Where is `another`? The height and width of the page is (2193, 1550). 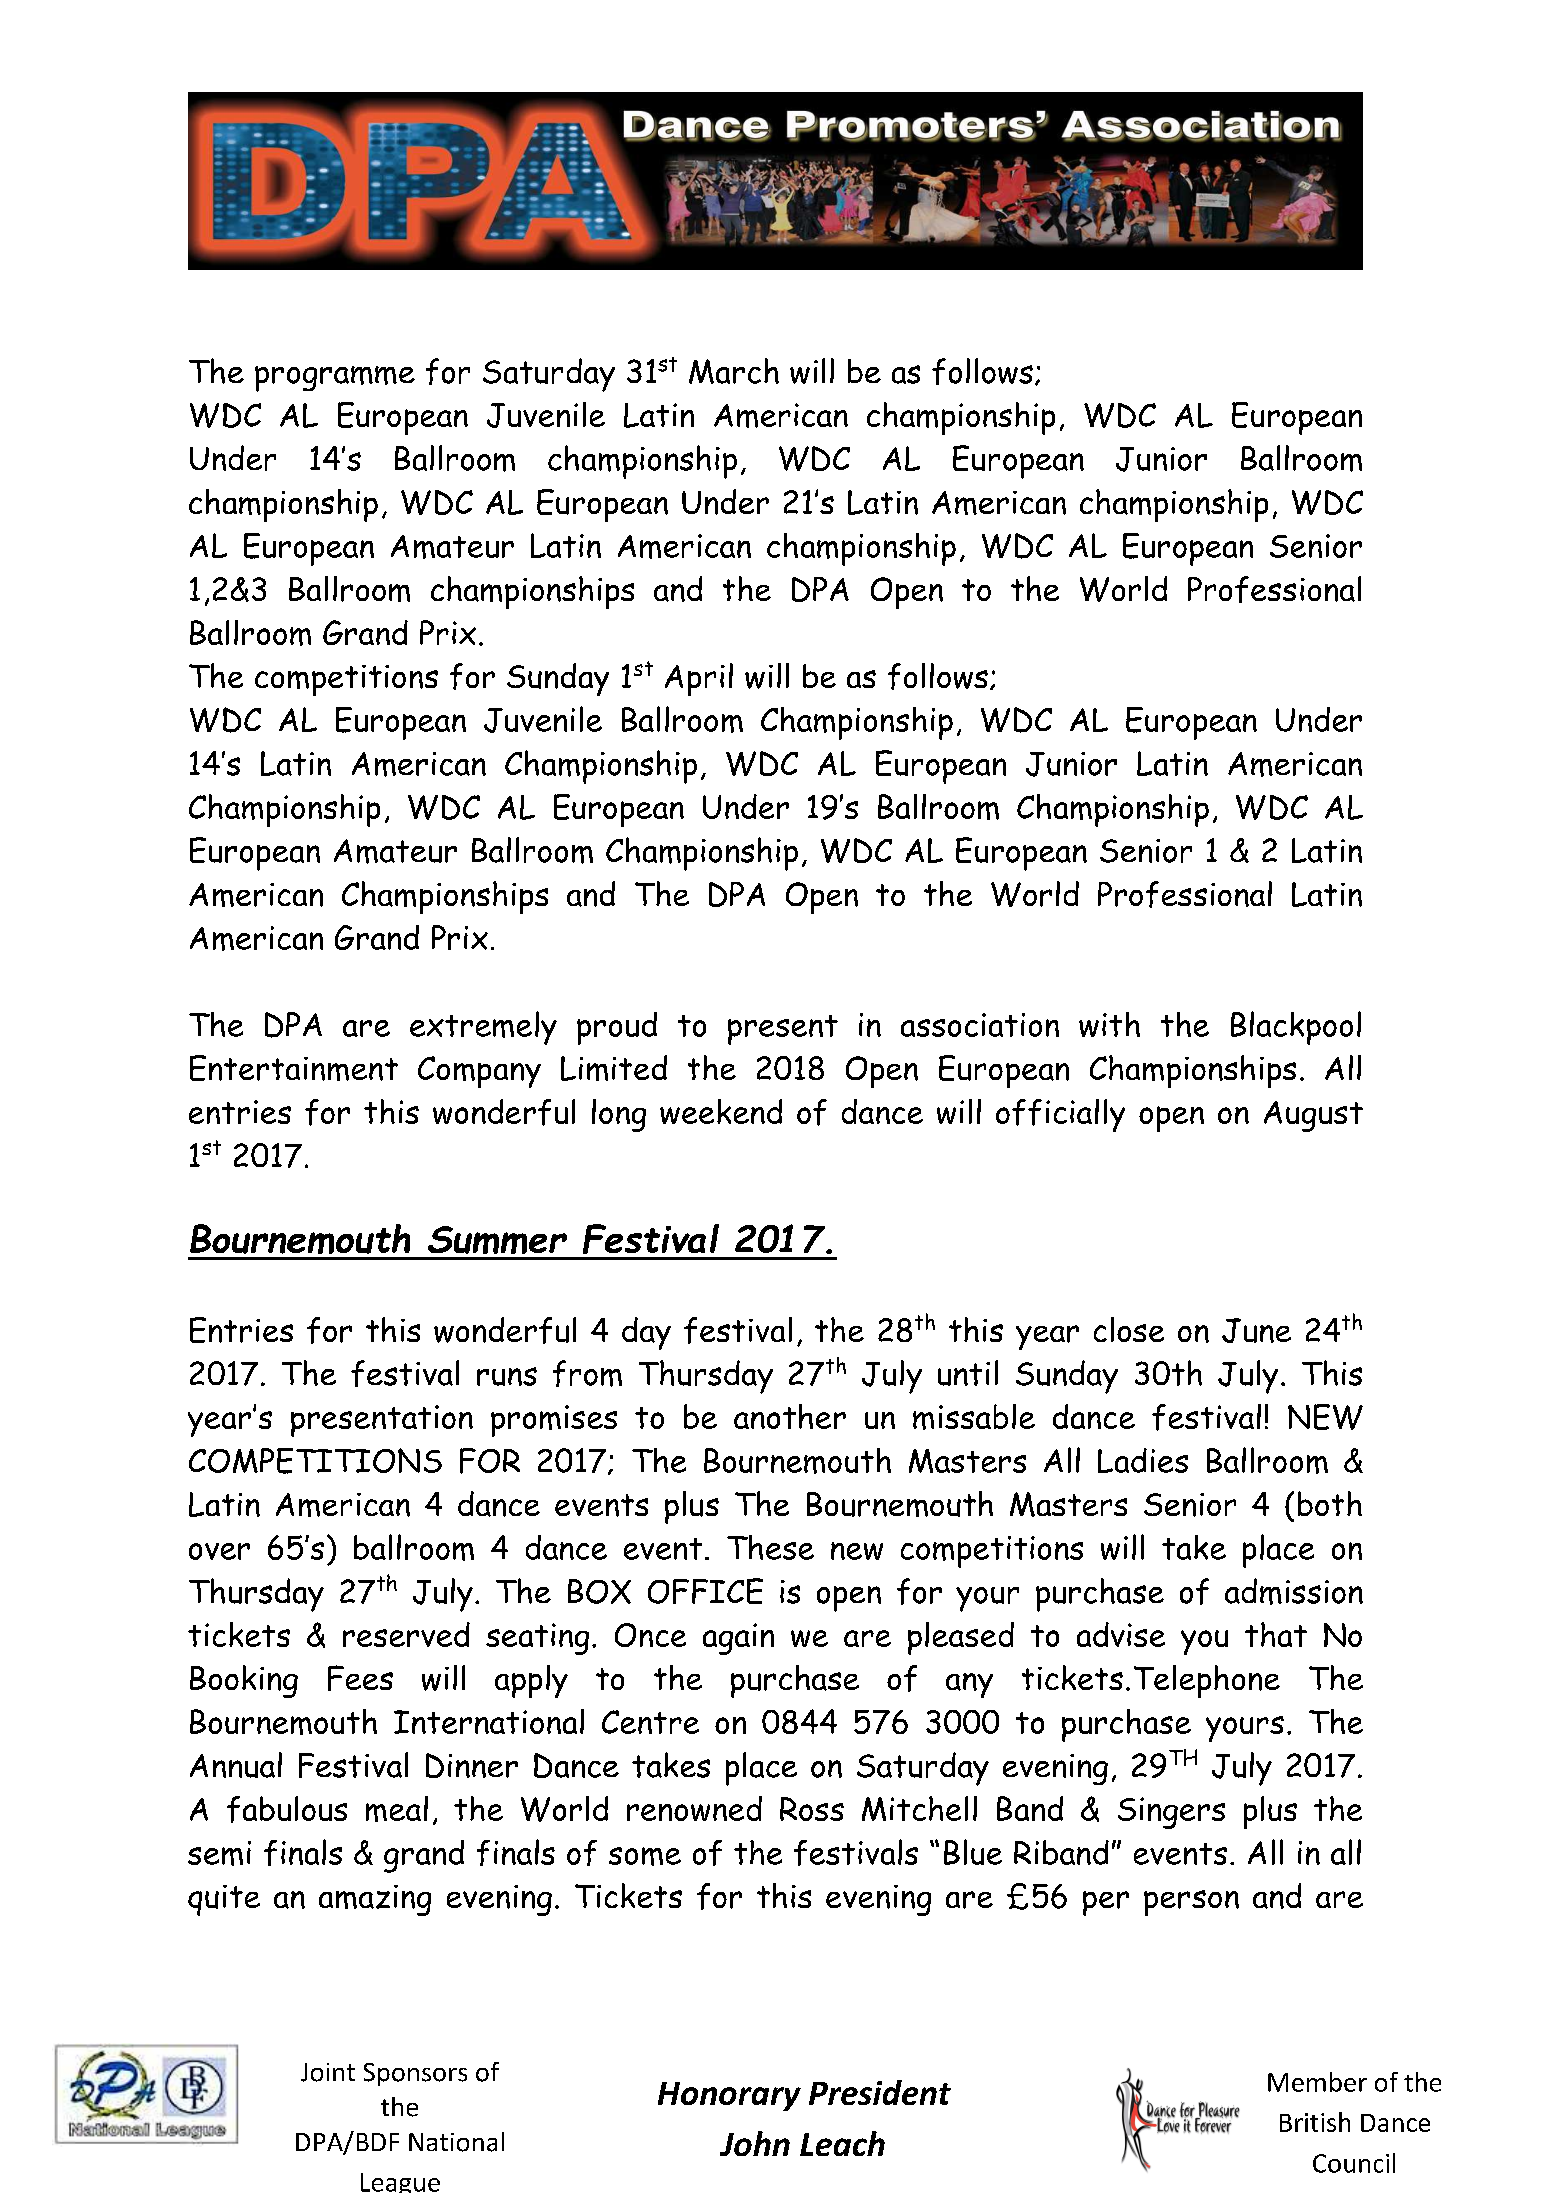 another is located at coordinates (790, 1416).
